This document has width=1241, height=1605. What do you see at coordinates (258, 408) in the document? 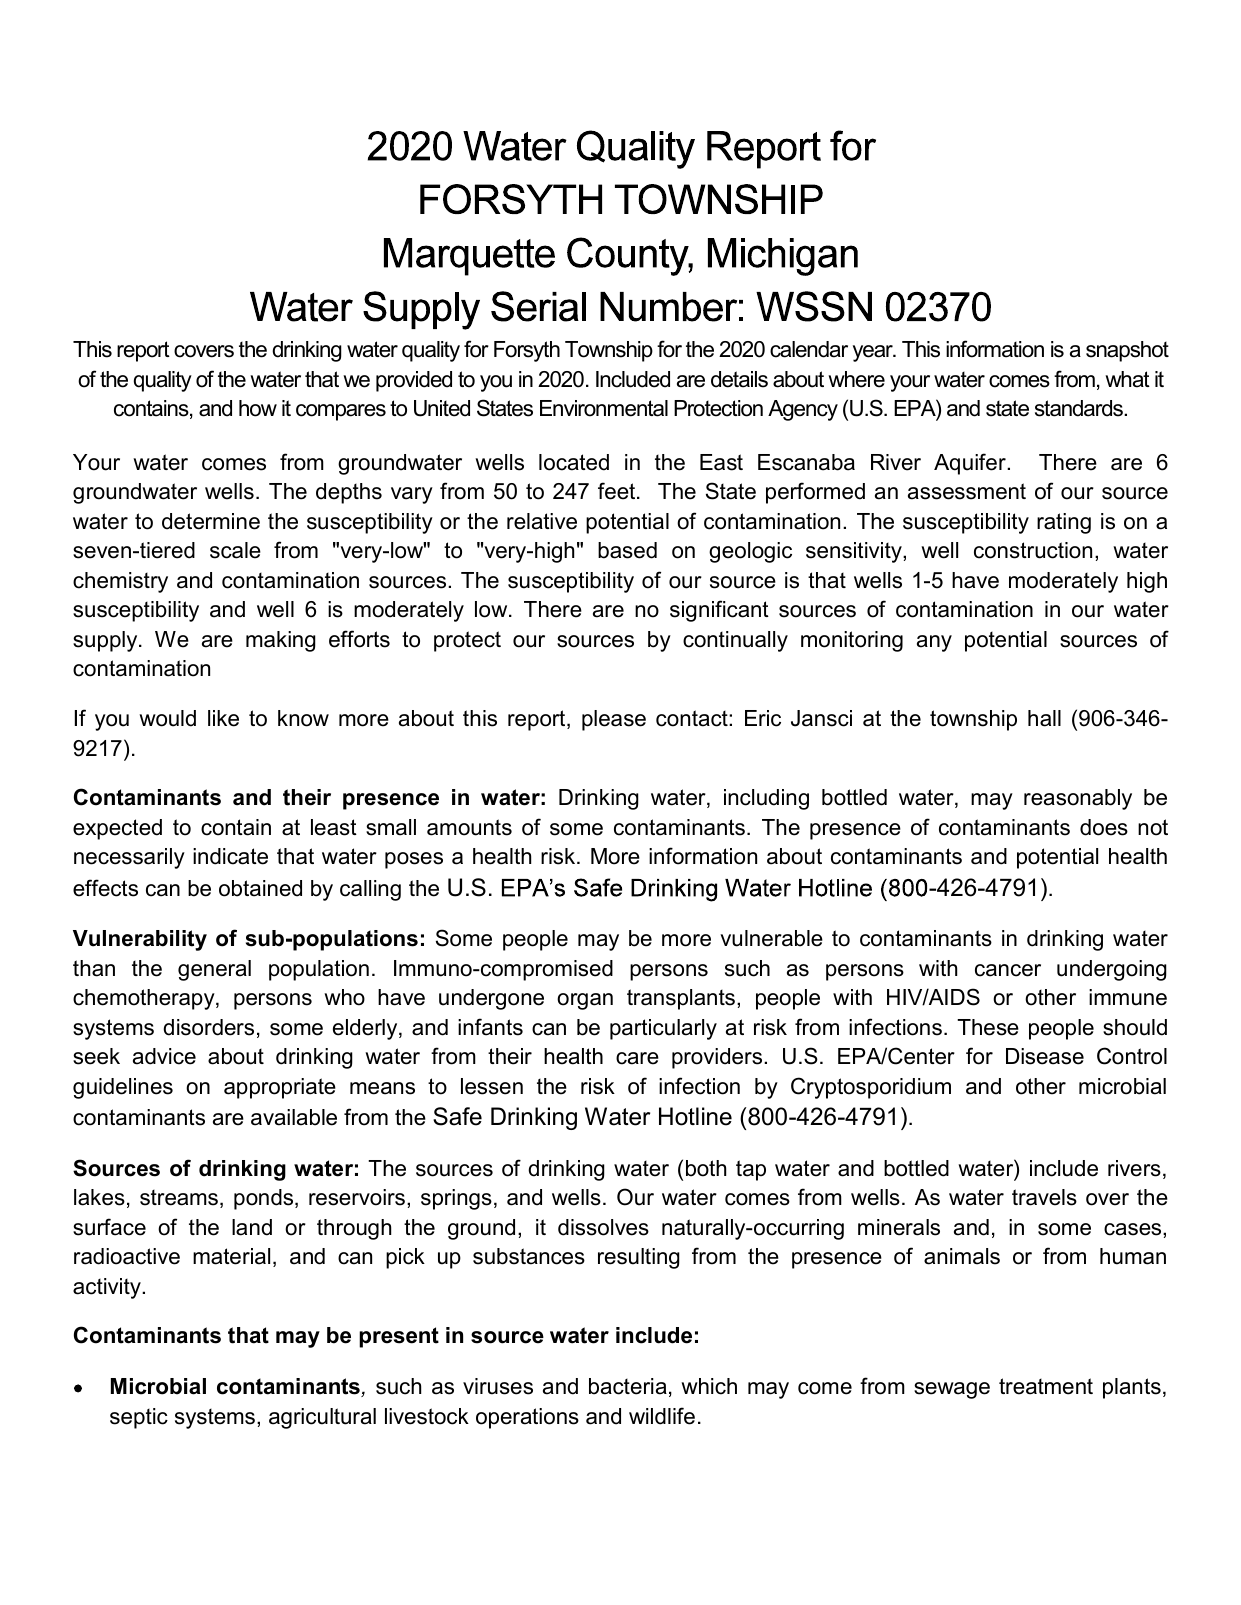
I see `how` at bounding box center [258, 408].
